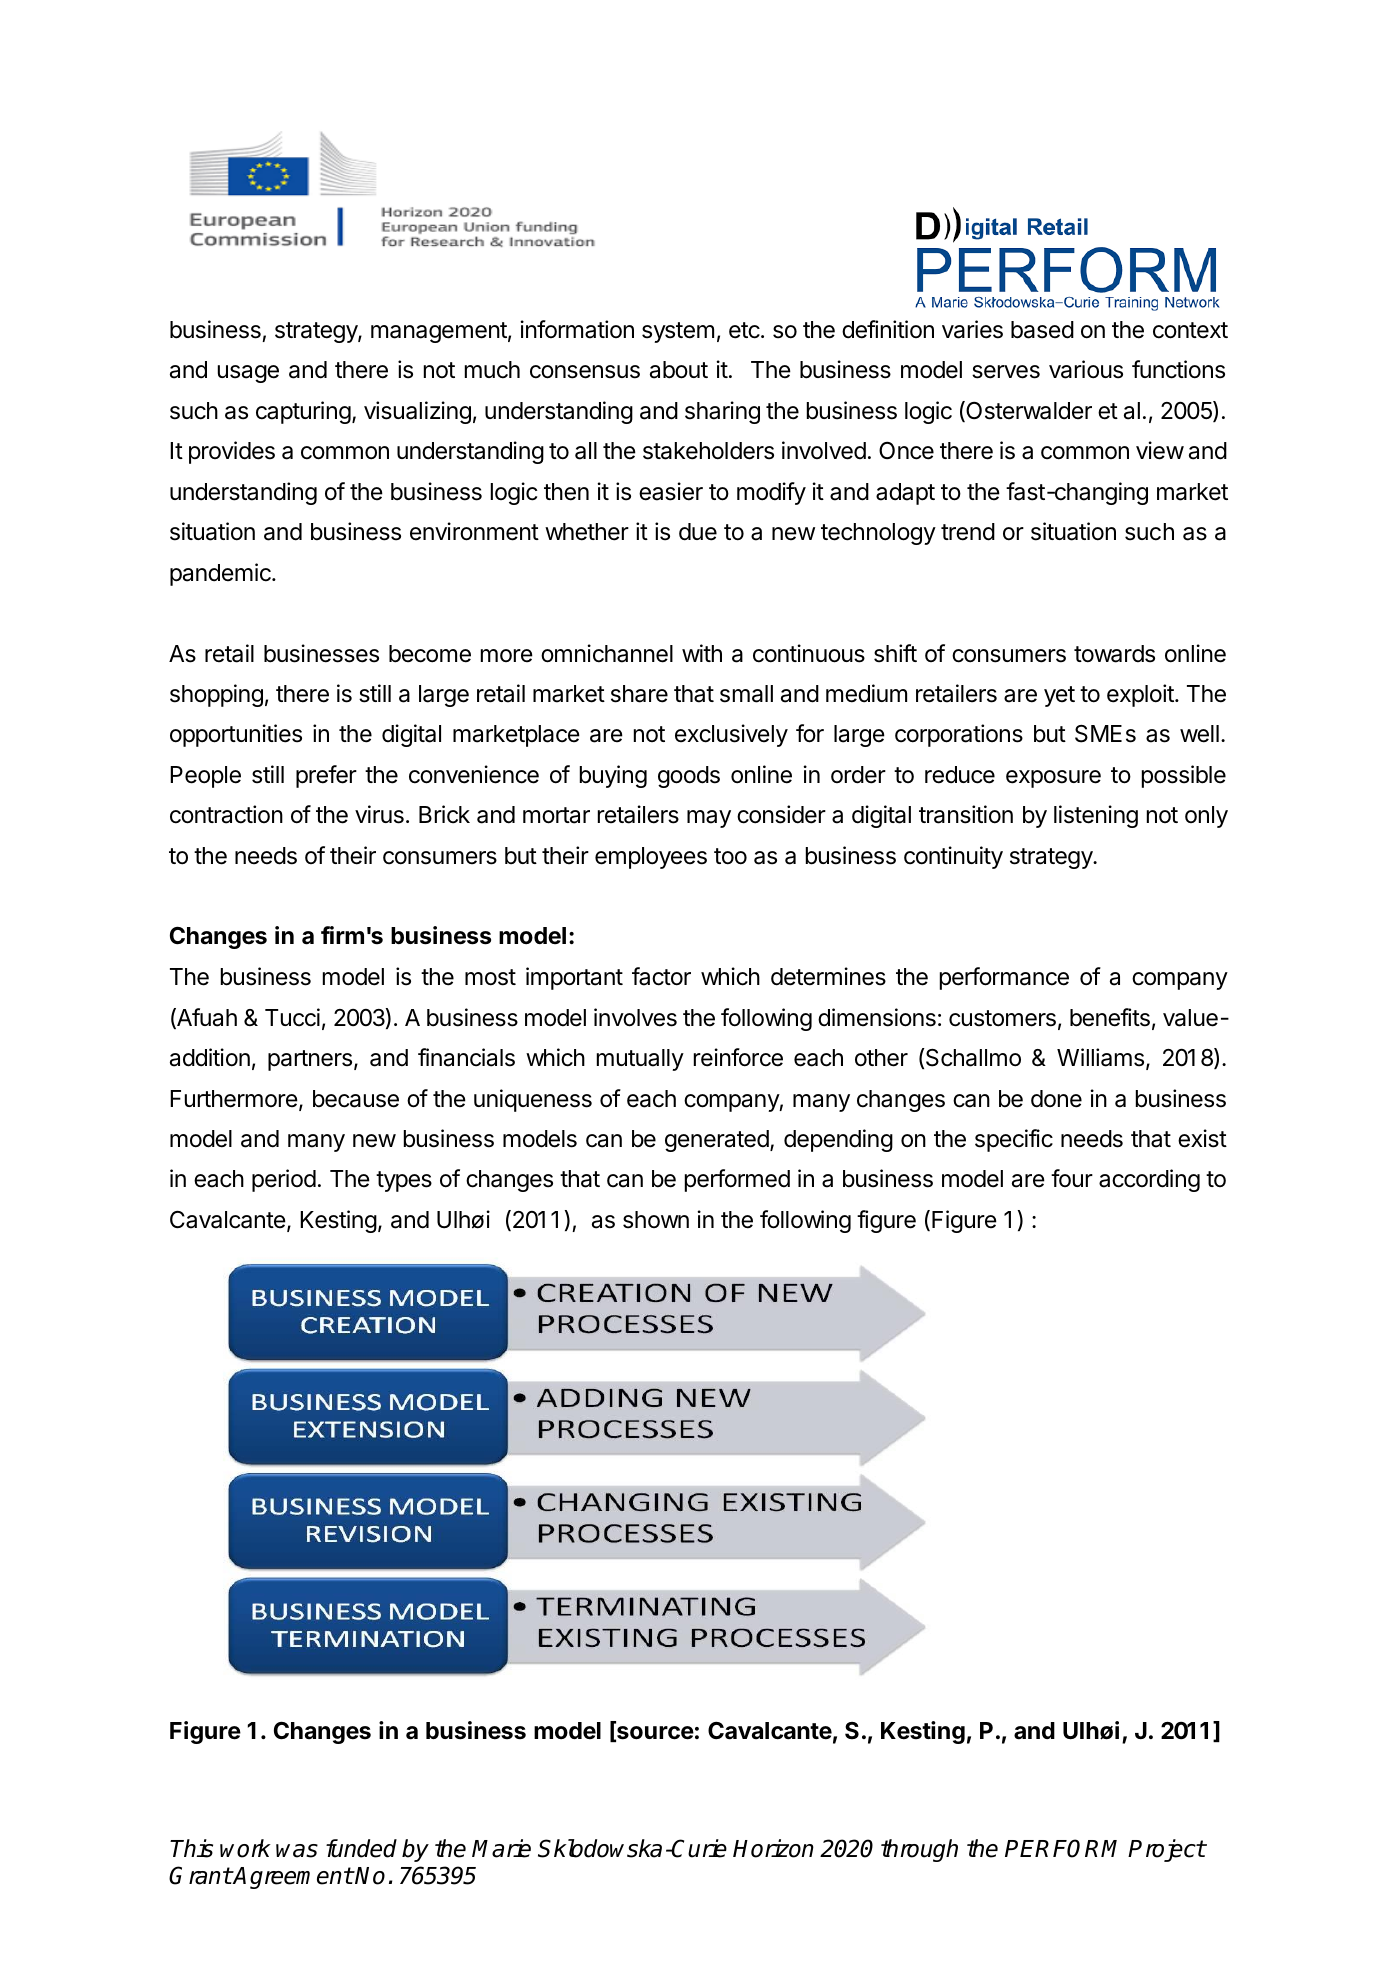  Describe the element at coordinates (717, 1141) in the screenshot. I see `generated` at that location.
